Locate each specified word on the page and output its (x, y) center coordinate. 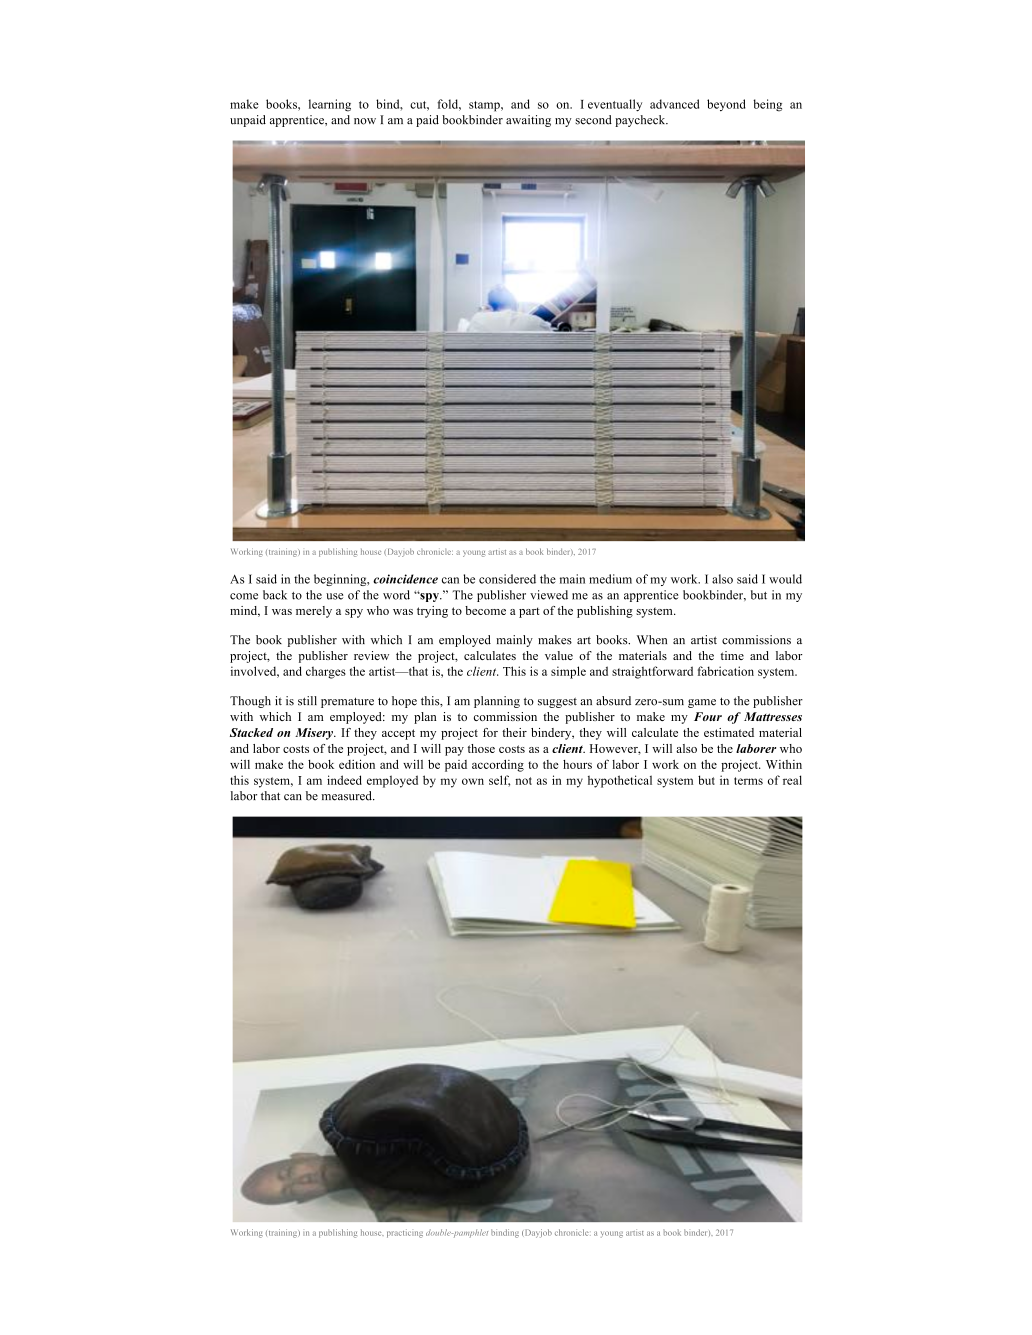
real (792, 780)
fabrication (726, 671)
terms (748, 781)
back (275, 595)
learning (330, 105)
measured (348, 796)
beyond (726, 105)
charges (326, 672)
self (499, 781)
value (559, 655)
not (523, 781)
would (785, 579)
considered (507, 579)
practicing (405, 1233)
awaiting (528, 121)
